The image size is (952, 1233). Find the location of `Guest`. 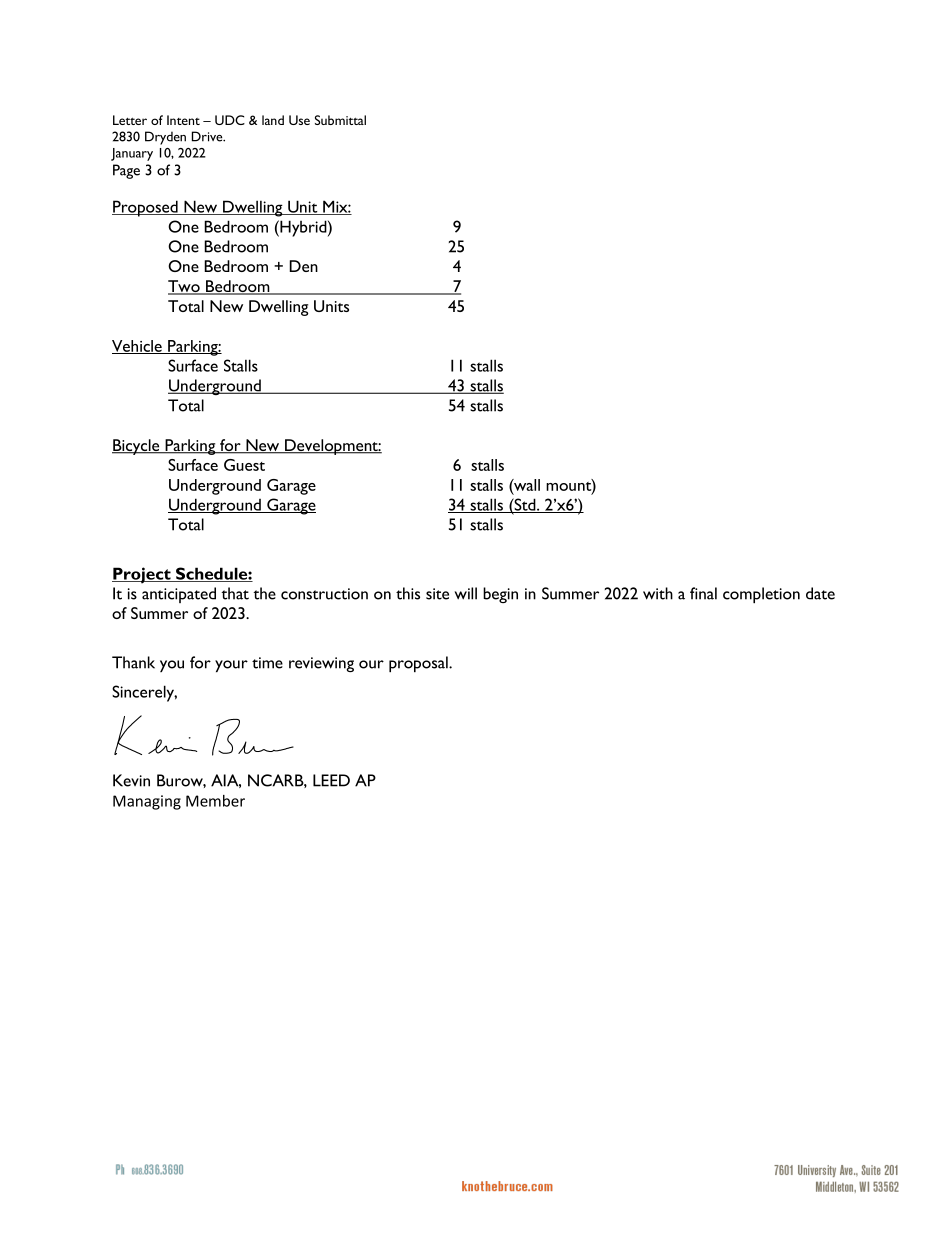

Guest is located at coordinates (244, 465).
